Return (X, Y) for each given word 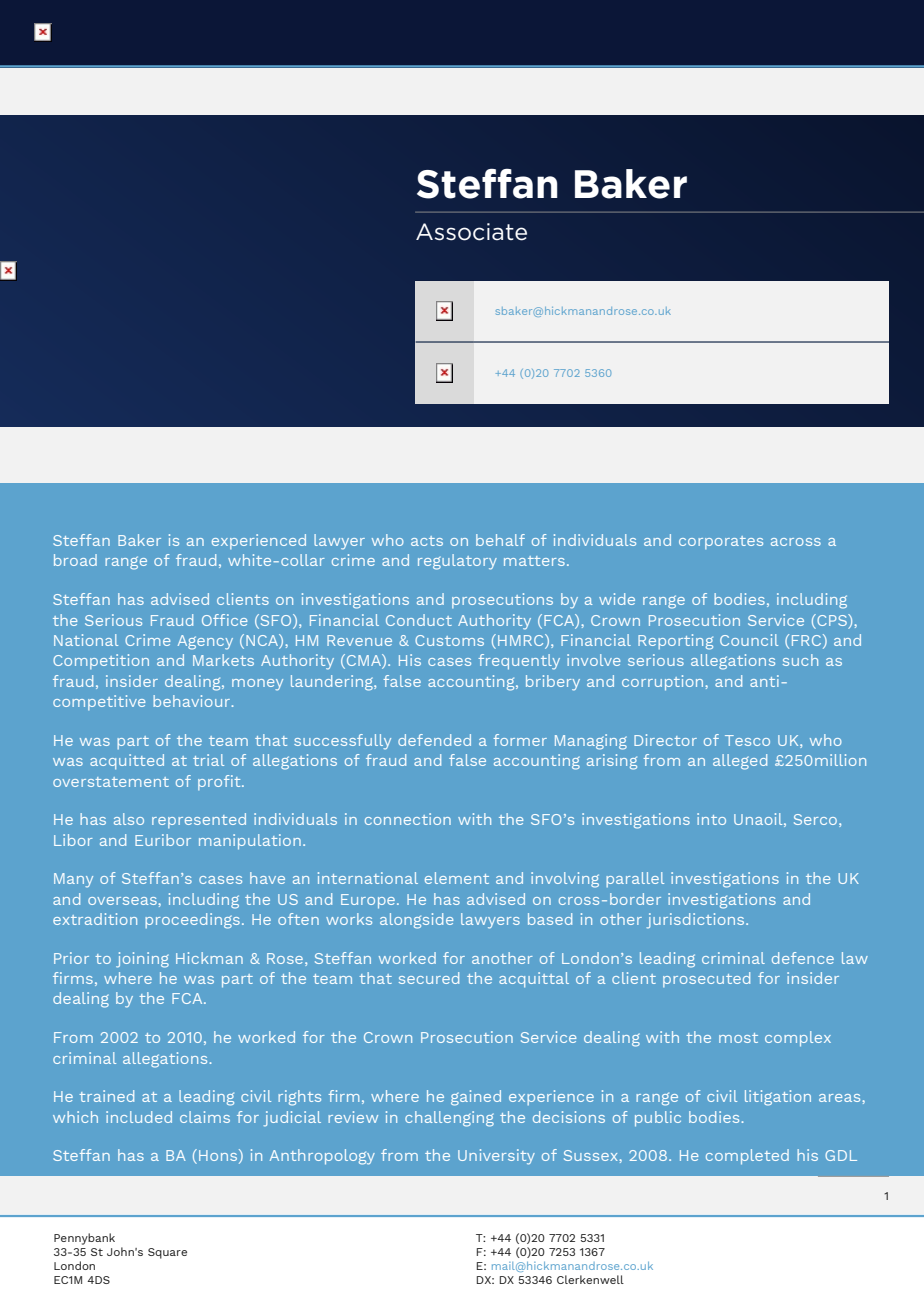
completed (747, 1157)
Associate (471, 232)
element (457, 878)
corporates (721, 542)
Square (167, 1253)
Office (224, 620)
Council (749, 640)
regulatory (457, 562)
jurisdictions (697, 921)
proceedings (192, 921)
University (496, 1157)
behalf (500, 540)
